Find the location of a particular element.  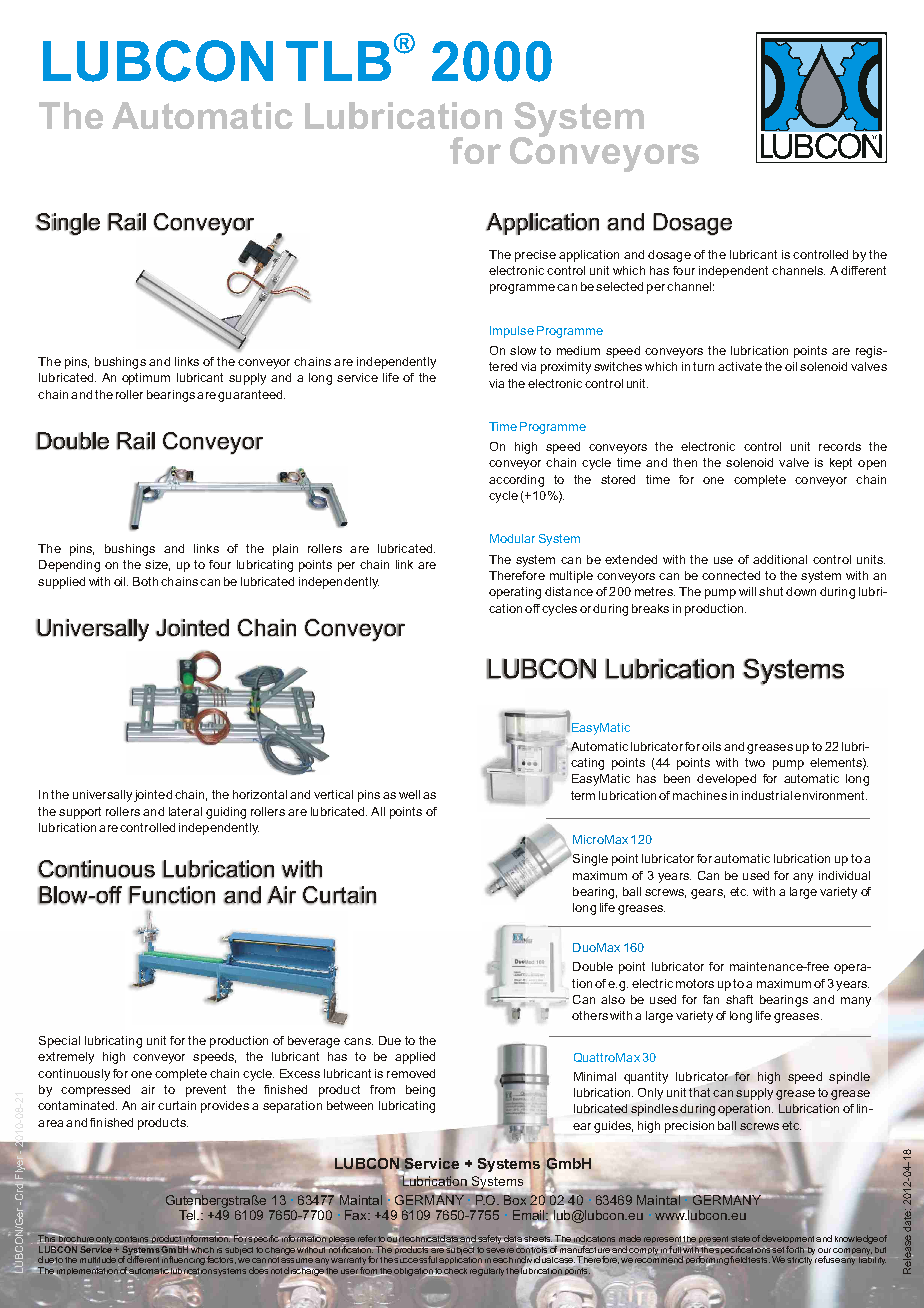

lateral is located at coordinates (185, 811).
